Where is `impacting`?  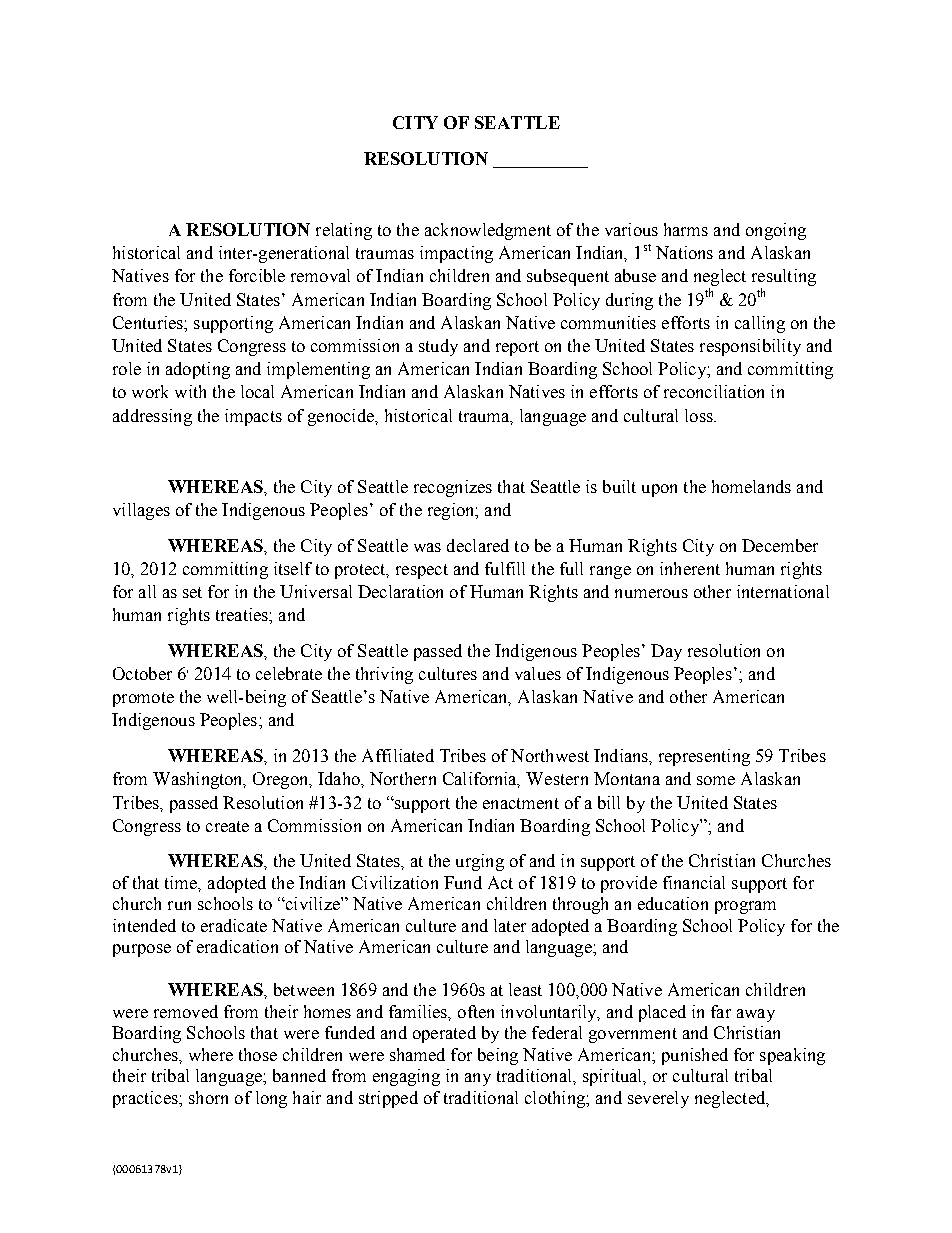 impacting is located at coordinates (456, 254).
